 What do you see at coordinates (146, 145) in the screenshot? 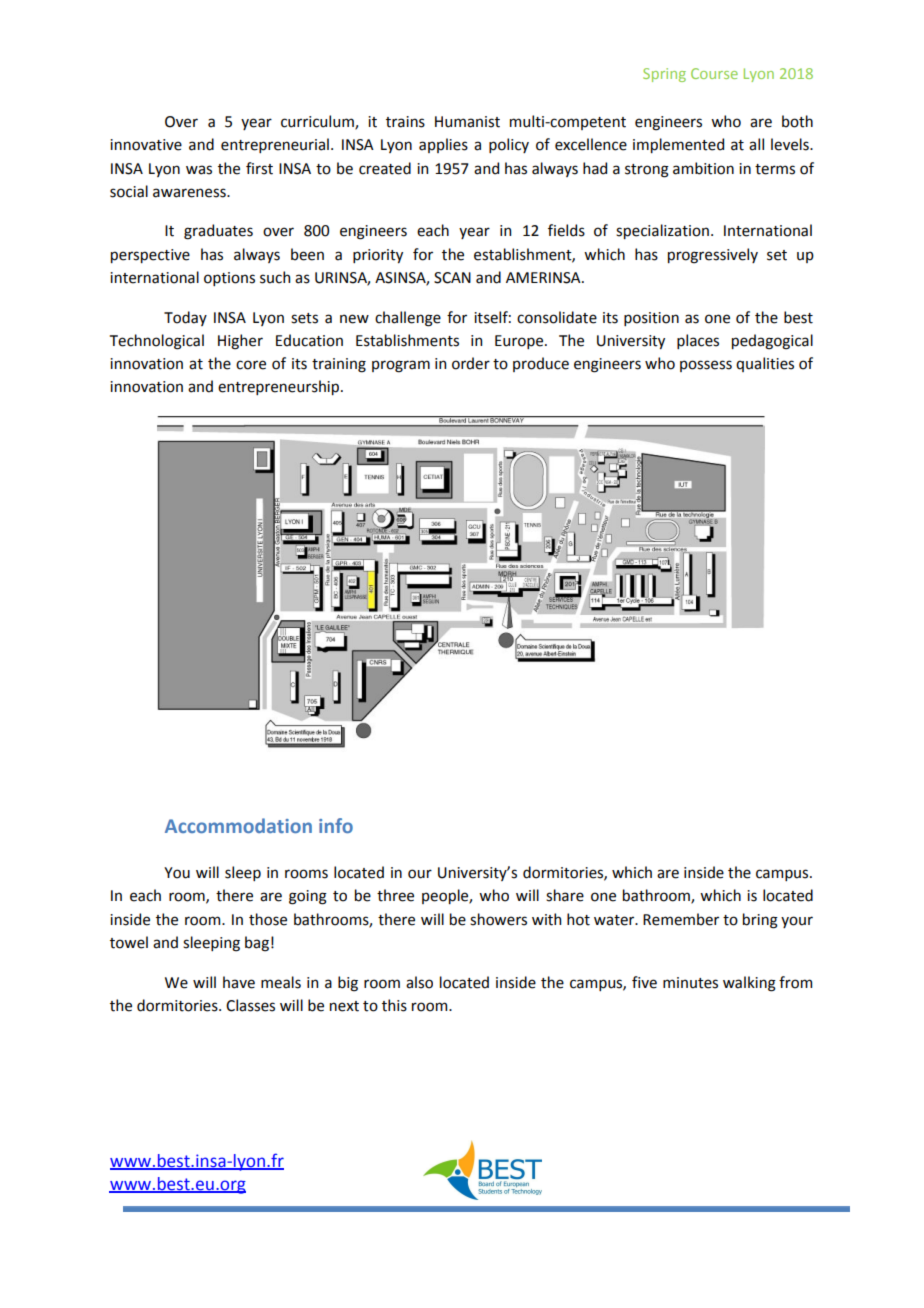
I see `innovative` at bounding box center [146, 145].
